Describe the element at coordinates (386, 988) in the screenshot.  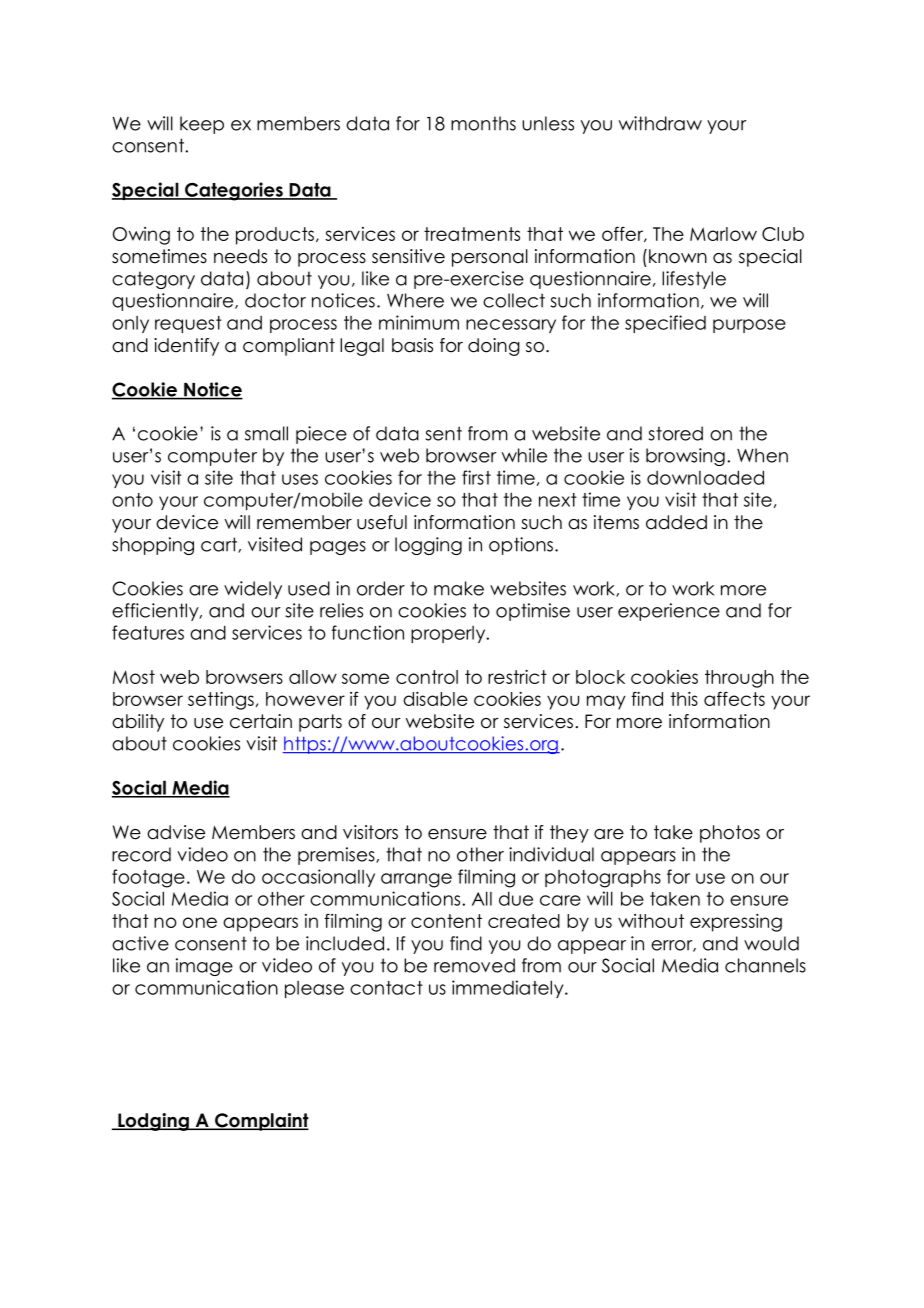
I see `contact` at that location.
